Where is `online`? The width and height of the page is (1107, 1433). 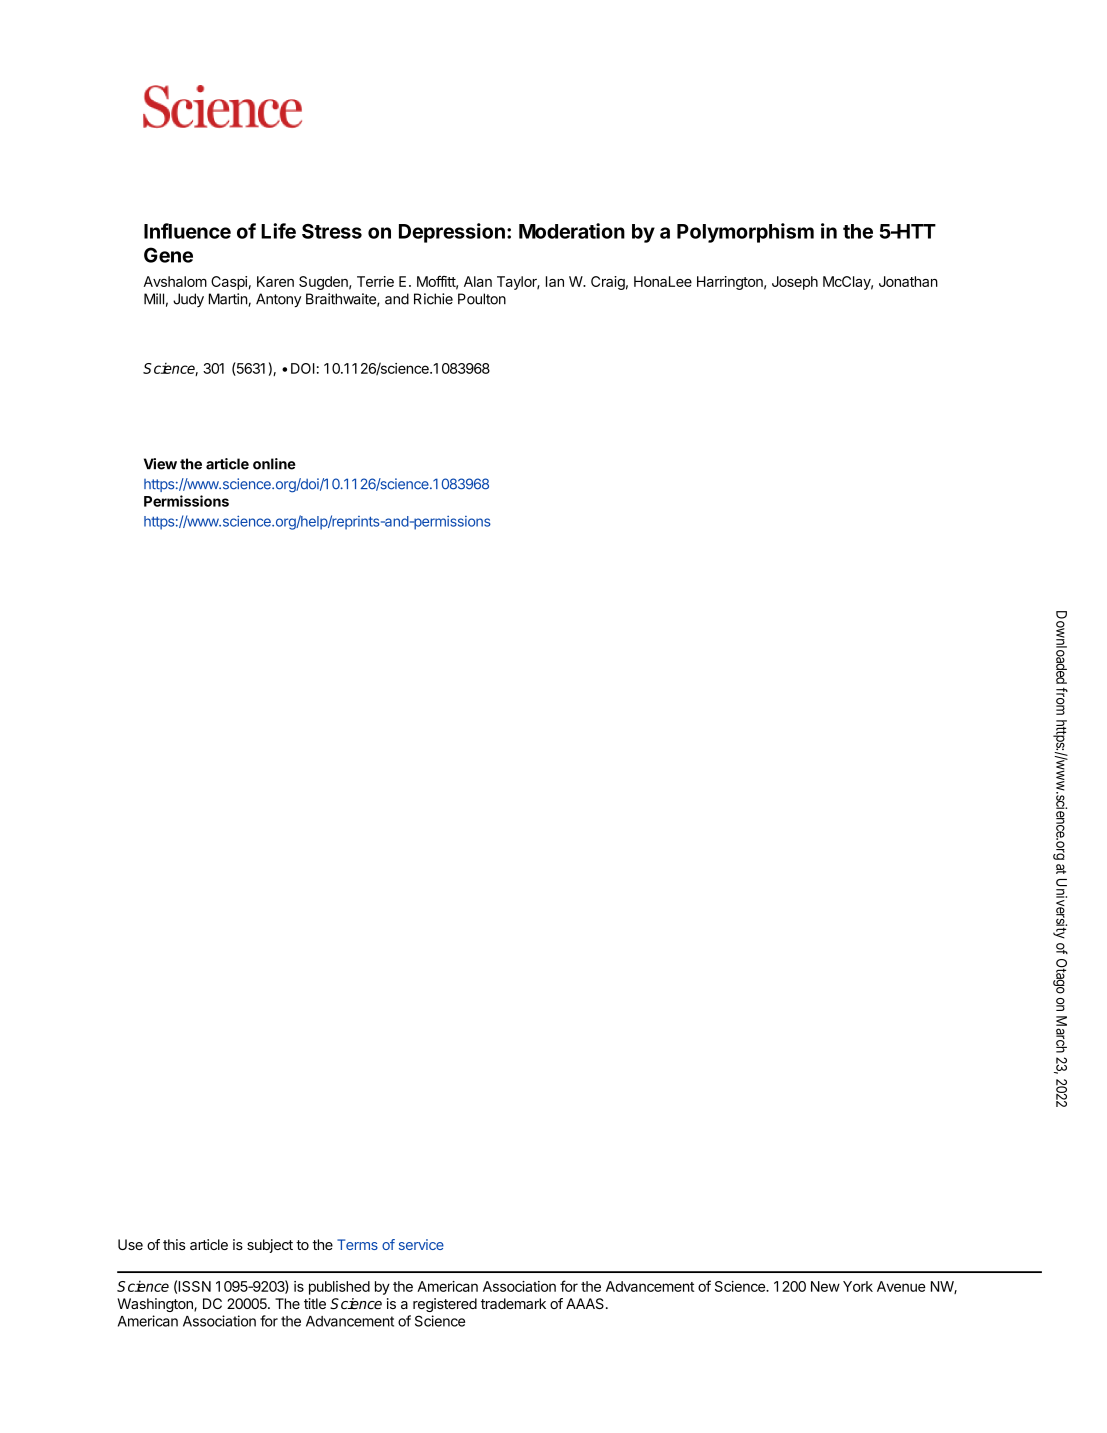 online is located at coordinates (274, 464).
